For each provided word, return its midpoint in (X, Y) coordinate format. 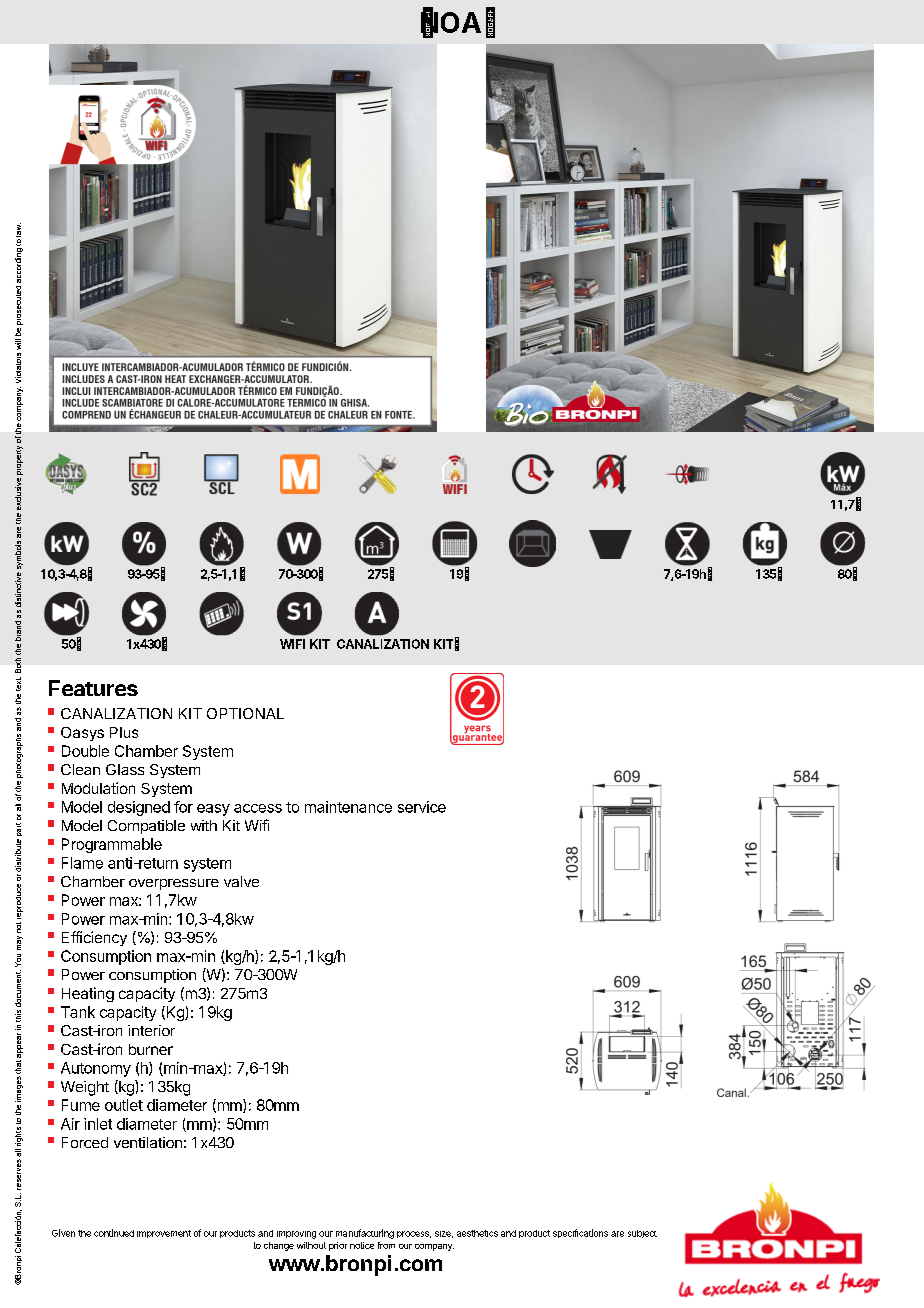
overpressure (174, 884)
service (422, 807)
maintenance (348, 807)
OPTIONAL (245, 713)
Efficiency (94, 938)
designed (139, 808)
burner (151, 1049)
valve (241, 881)
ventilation (148, 1142)
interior (151, 1030)
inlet (98, 1124)
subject (642, 1234)
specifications (580, 1233)
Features (93, 688)
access (258, 808)
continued (114, 1233)
